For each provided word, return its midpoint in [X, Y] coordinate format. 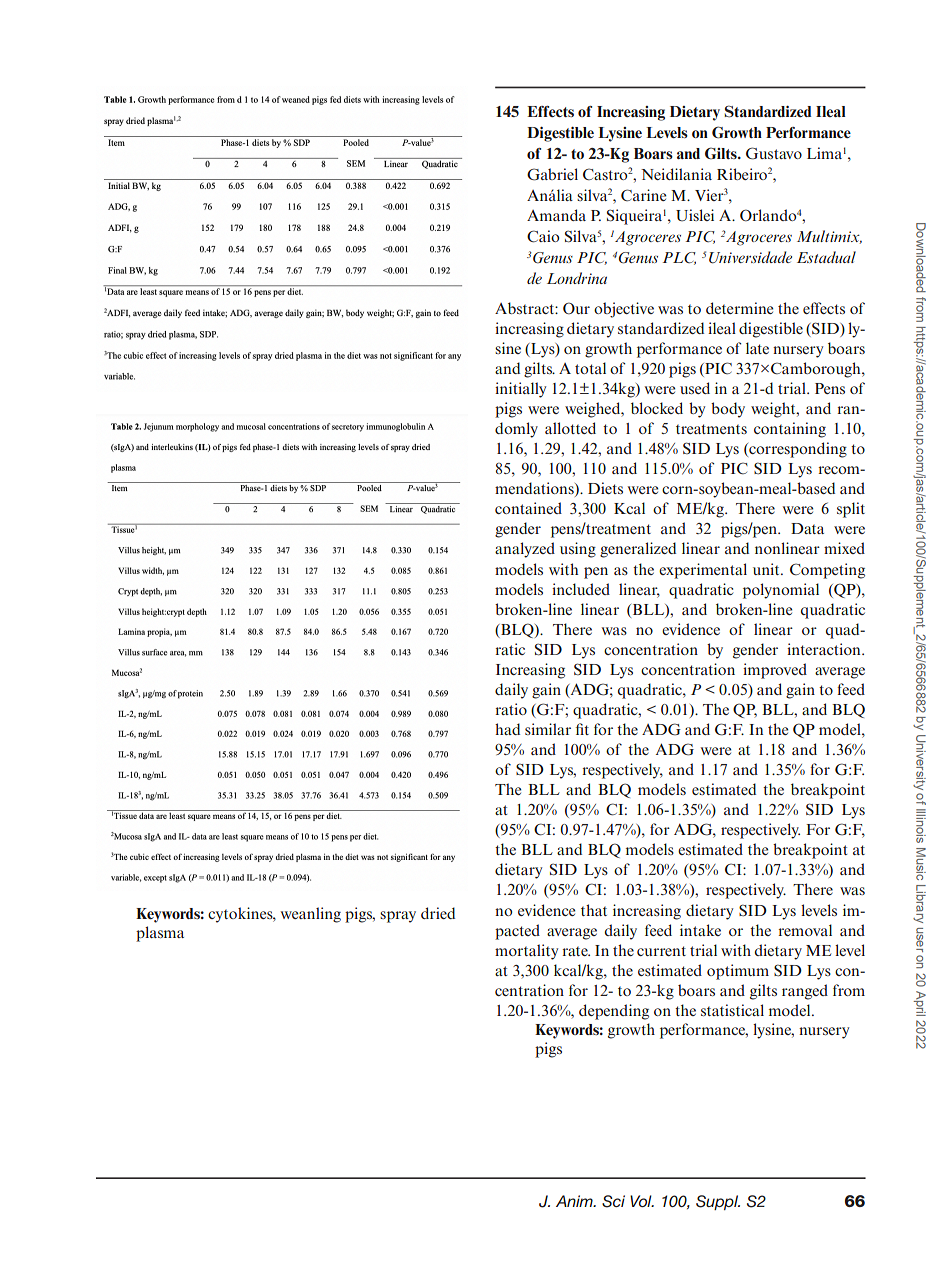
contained [528, 508]
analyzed [525, 550]
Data [807, 528]
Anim [575, 1201]
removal [805, 930]
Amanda [556, 215]
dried [438, 913]
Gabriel [552, 174]
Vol [642, 1201]
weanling [310, 915]
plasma [160, 934]
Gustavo [774, 153]
